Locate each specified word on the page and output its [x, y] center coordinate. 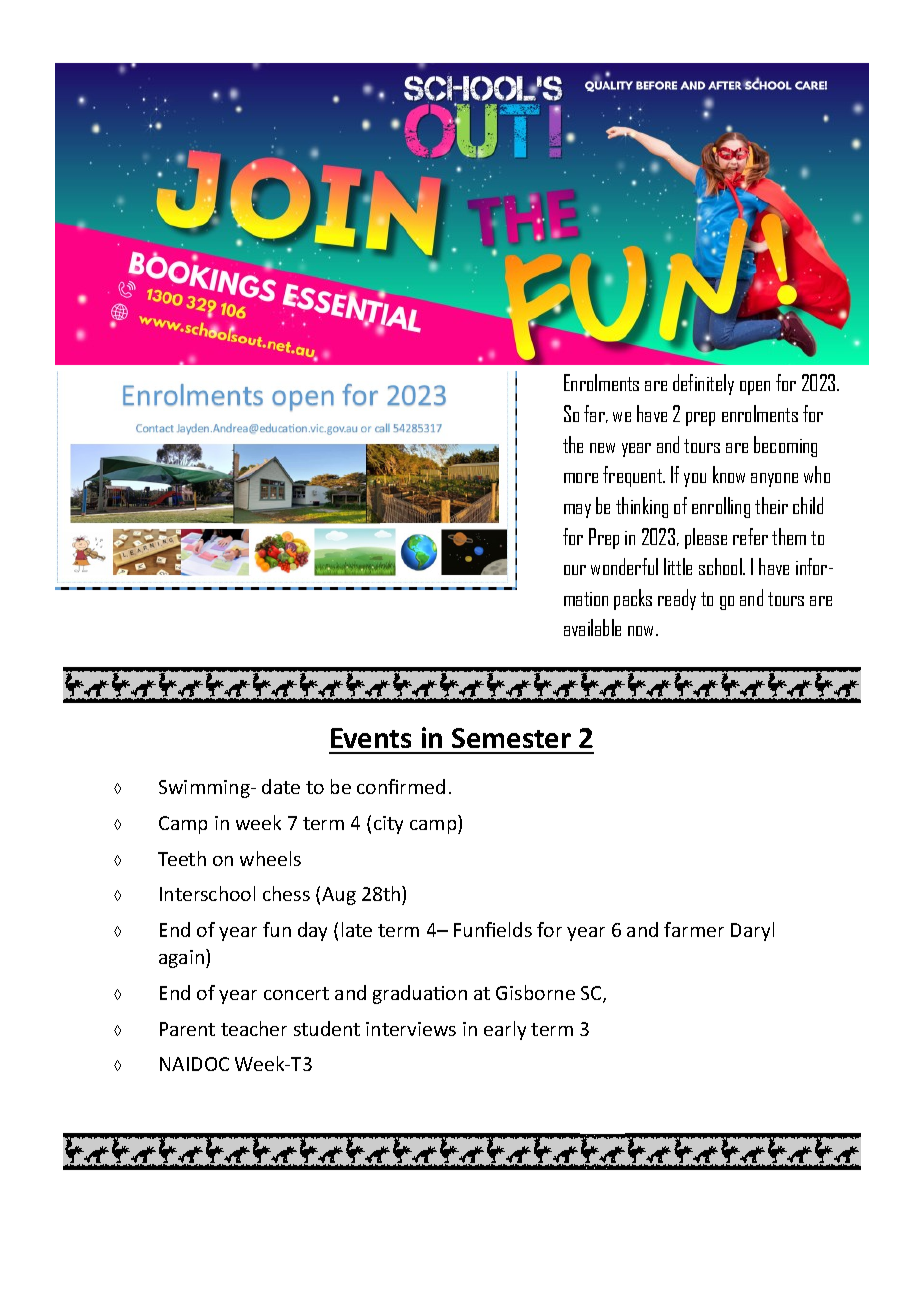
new [602, 448]
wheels [270, 858]
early [505, 1030]
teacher [254, 1028]
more [581, 478]
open [755, 388]
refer [750, 536]
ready [677, 599]
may [577, 511]
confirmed [401, 786]
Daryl [752, 931]
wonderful [624, 566]
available [592, 627]
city [388, 825]
